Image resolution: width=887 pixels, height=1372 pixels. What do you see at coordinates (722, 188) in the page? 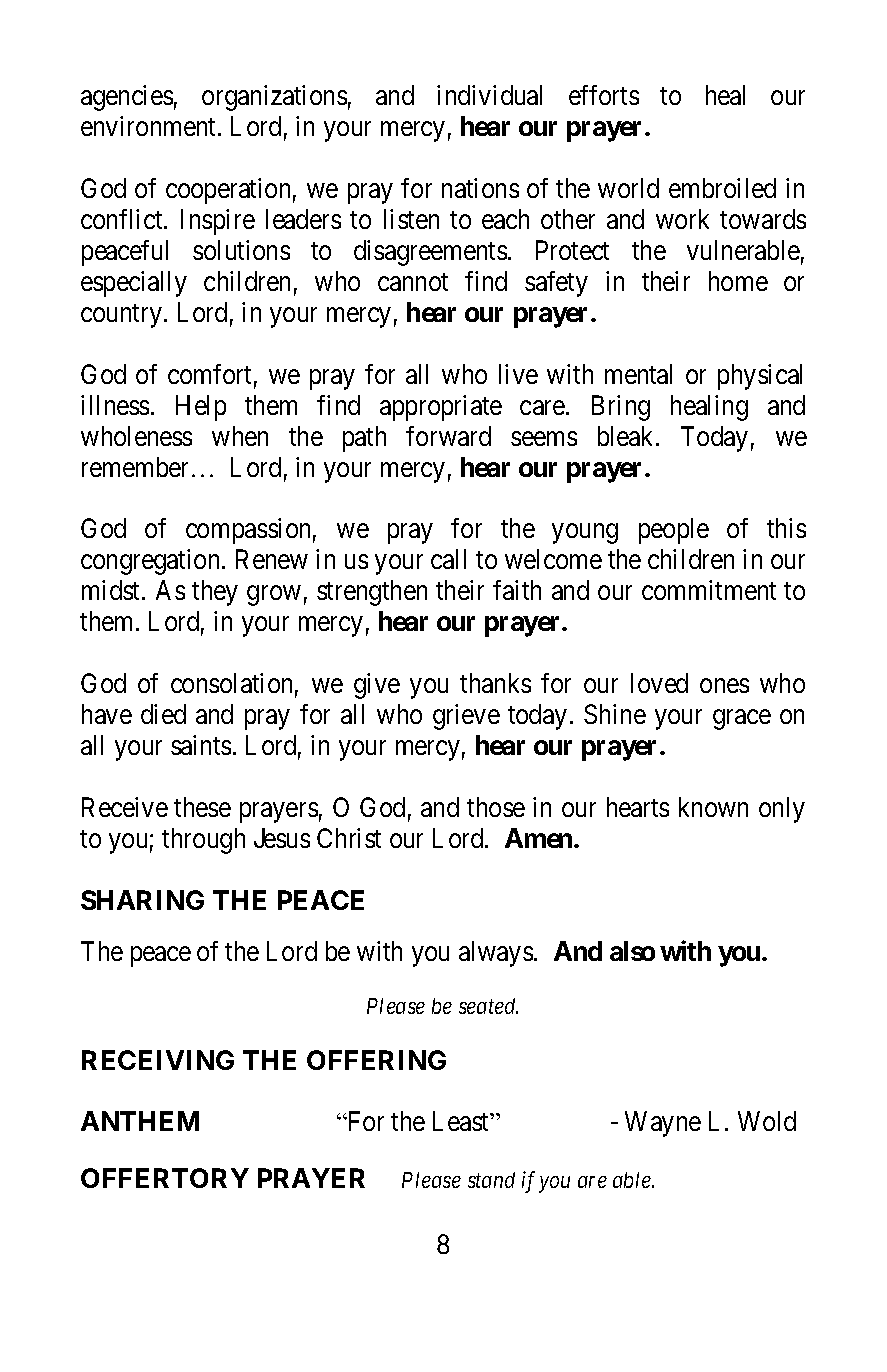
I see `embroiled` at bounding box center [722, 188].
